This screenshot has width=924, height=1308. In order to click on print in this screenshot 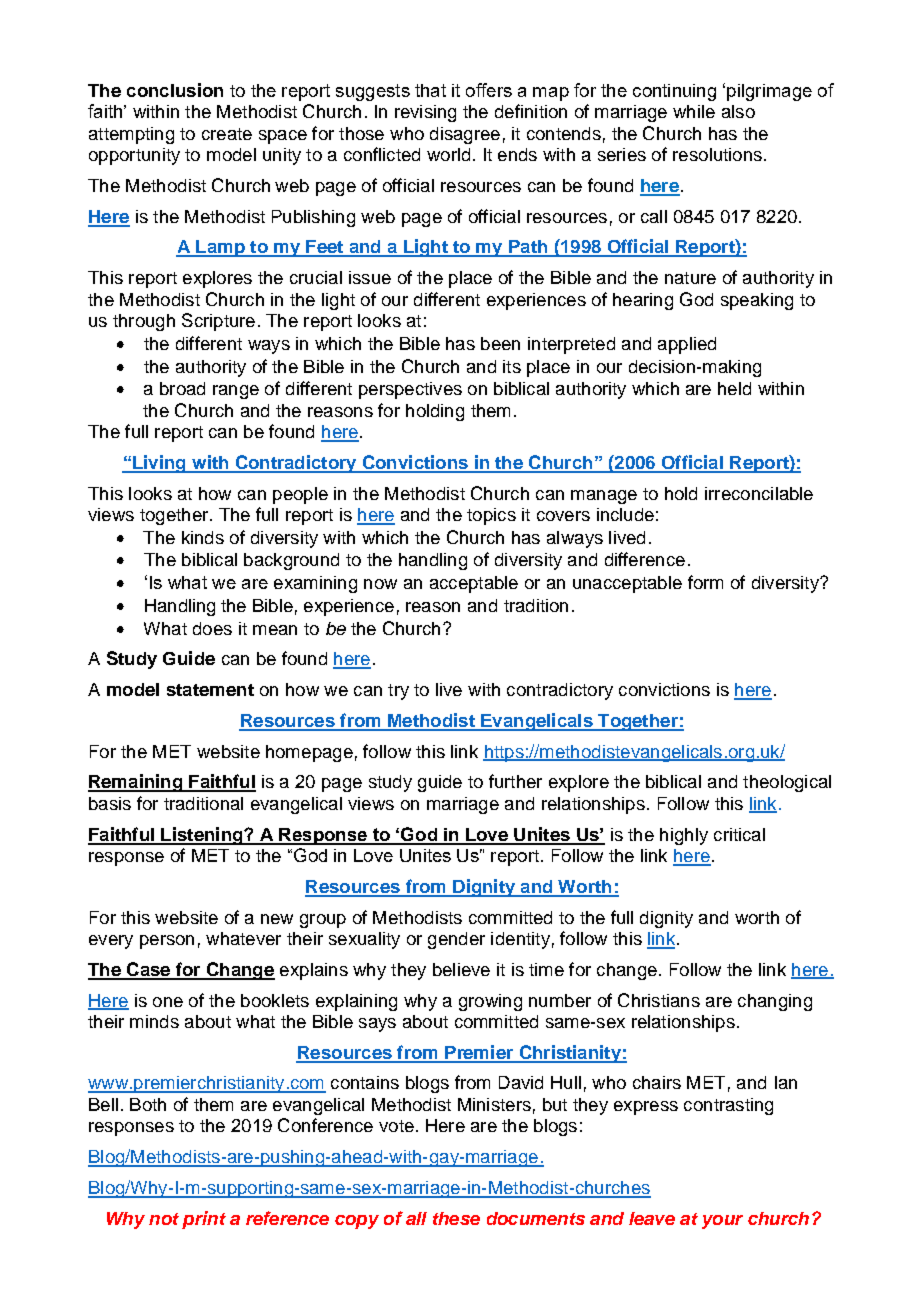, I will do `click(204, 1220)`.
